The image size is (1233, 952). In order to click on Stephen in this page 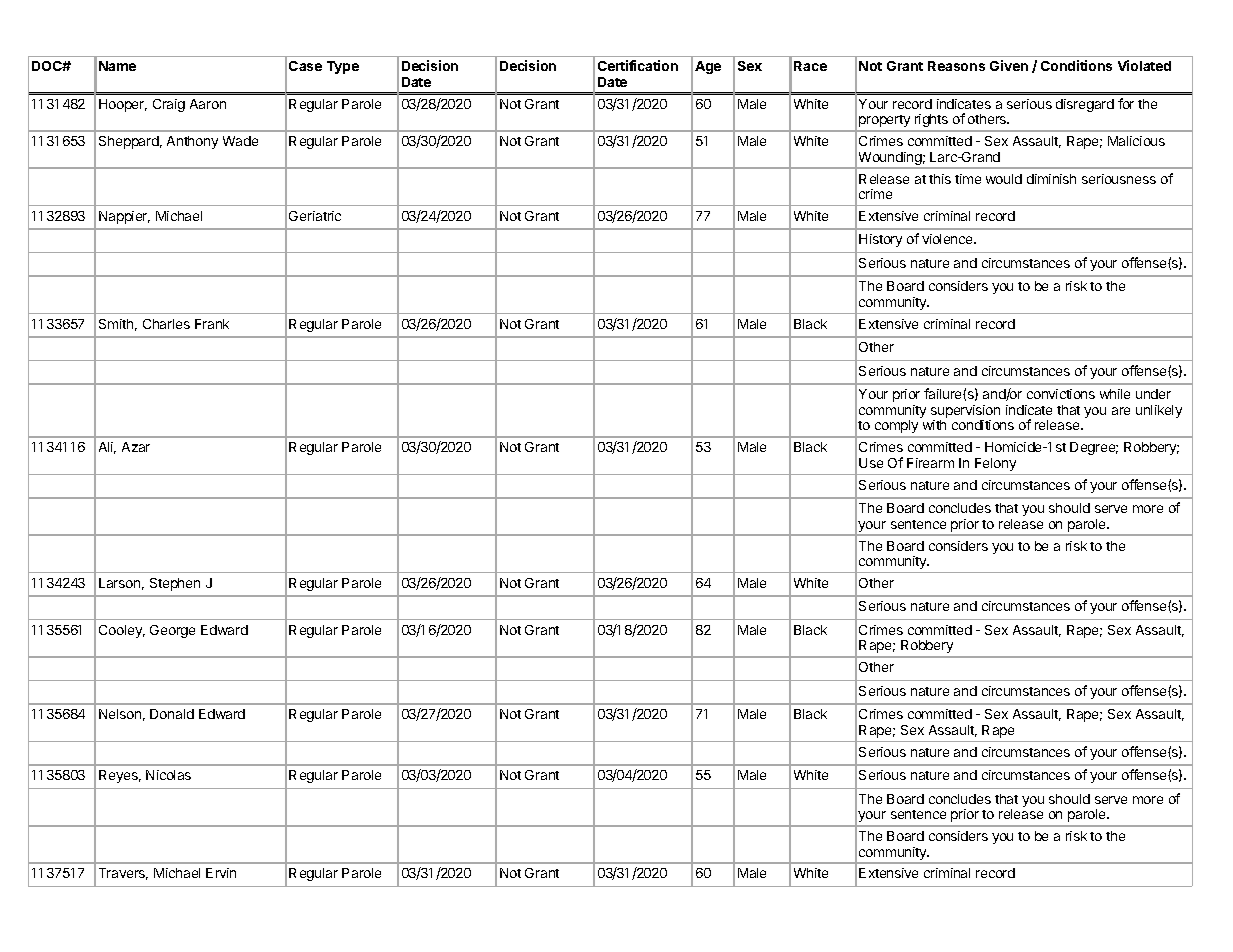, I will do `click(175, 584)`.
